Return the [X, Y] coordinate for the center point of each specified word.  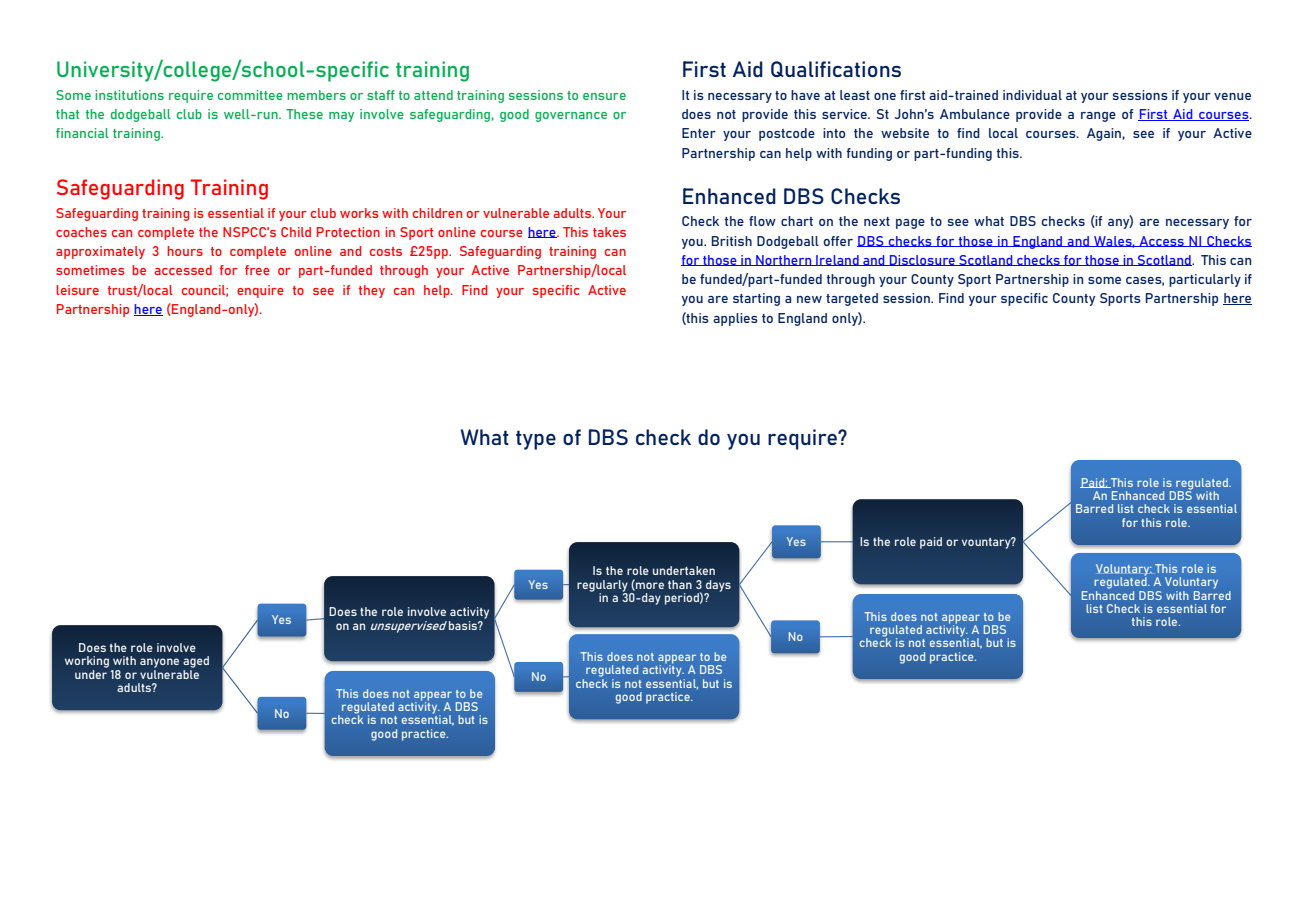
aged [196, 662]
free [257, 270]
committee [250, 95]
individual [1032, 95]
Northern [784, 260]
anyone [159, 663]
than [680, 584]
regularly [602, 587]
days [718, 587]
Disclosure [922, 260]
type [536, 440]
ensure [604, 96]
